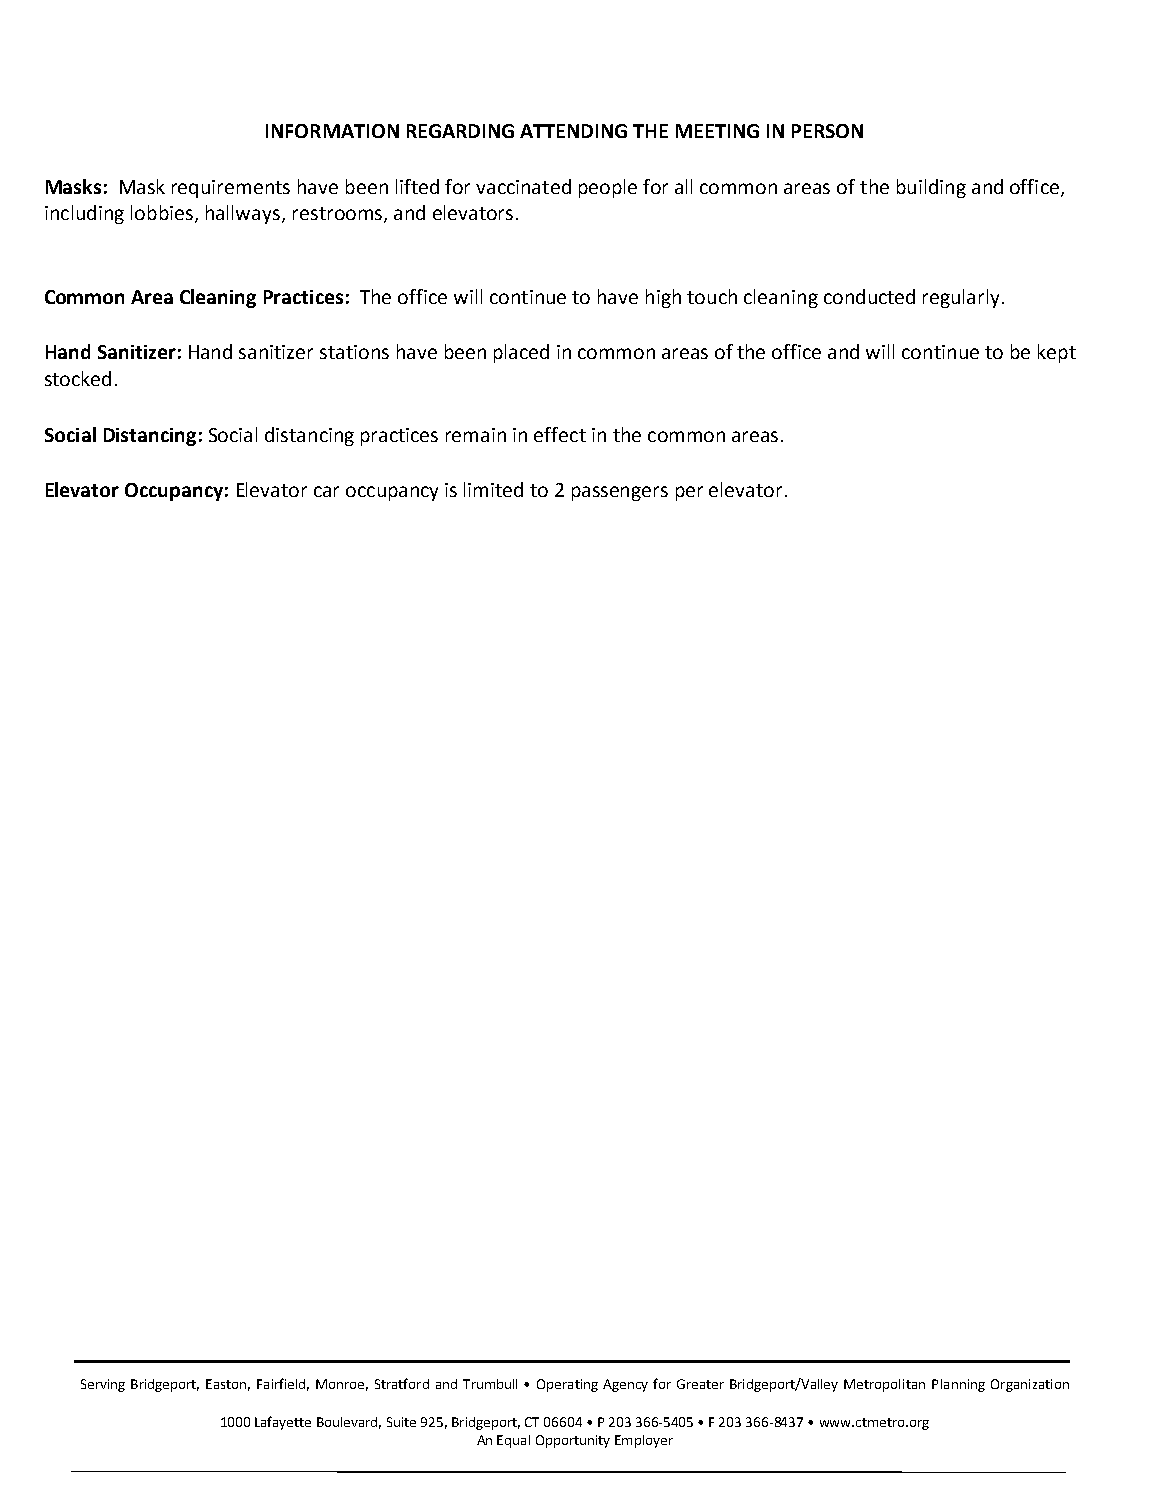  What do you see at coordinates (620, 493) in the document?
I see `passengers` at bounding box center [620, 493].
